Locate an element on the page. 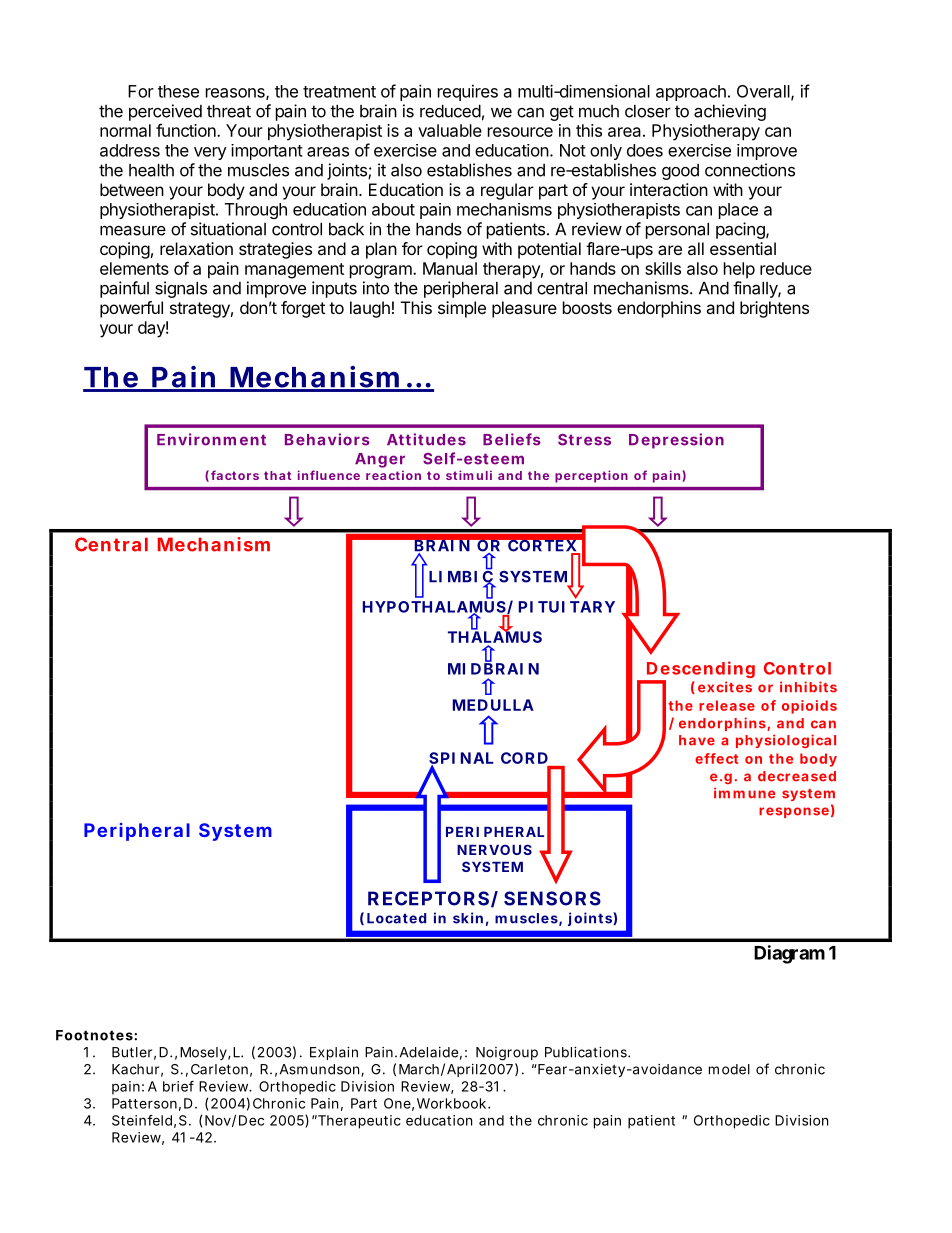 This image has width=952, height=1233. valuable is located at coordinates (450, 130).
